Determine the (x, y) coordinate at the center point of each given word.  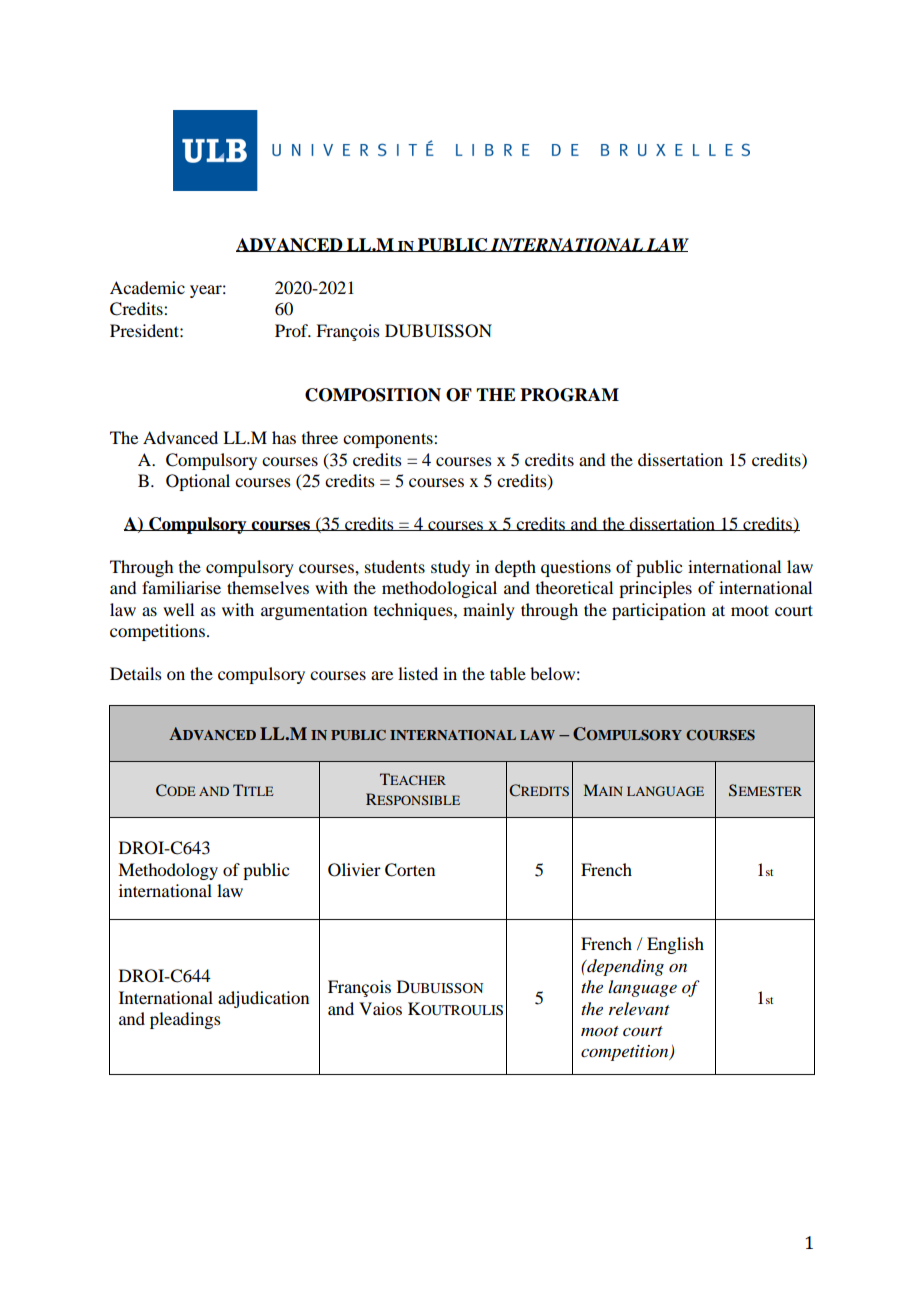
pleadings (185, 1020)
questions (576, 568)
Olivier (354, 870)
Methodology (168, 871)
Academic (147, 287)
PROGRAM (569, 395)
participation (659, 611)
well (178, 609)
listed (418, 673)
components (389, 440)
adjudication (263, 999)
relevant (639, 1008)
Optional (198, 482)
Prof (293, 330)
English (675, 945)
